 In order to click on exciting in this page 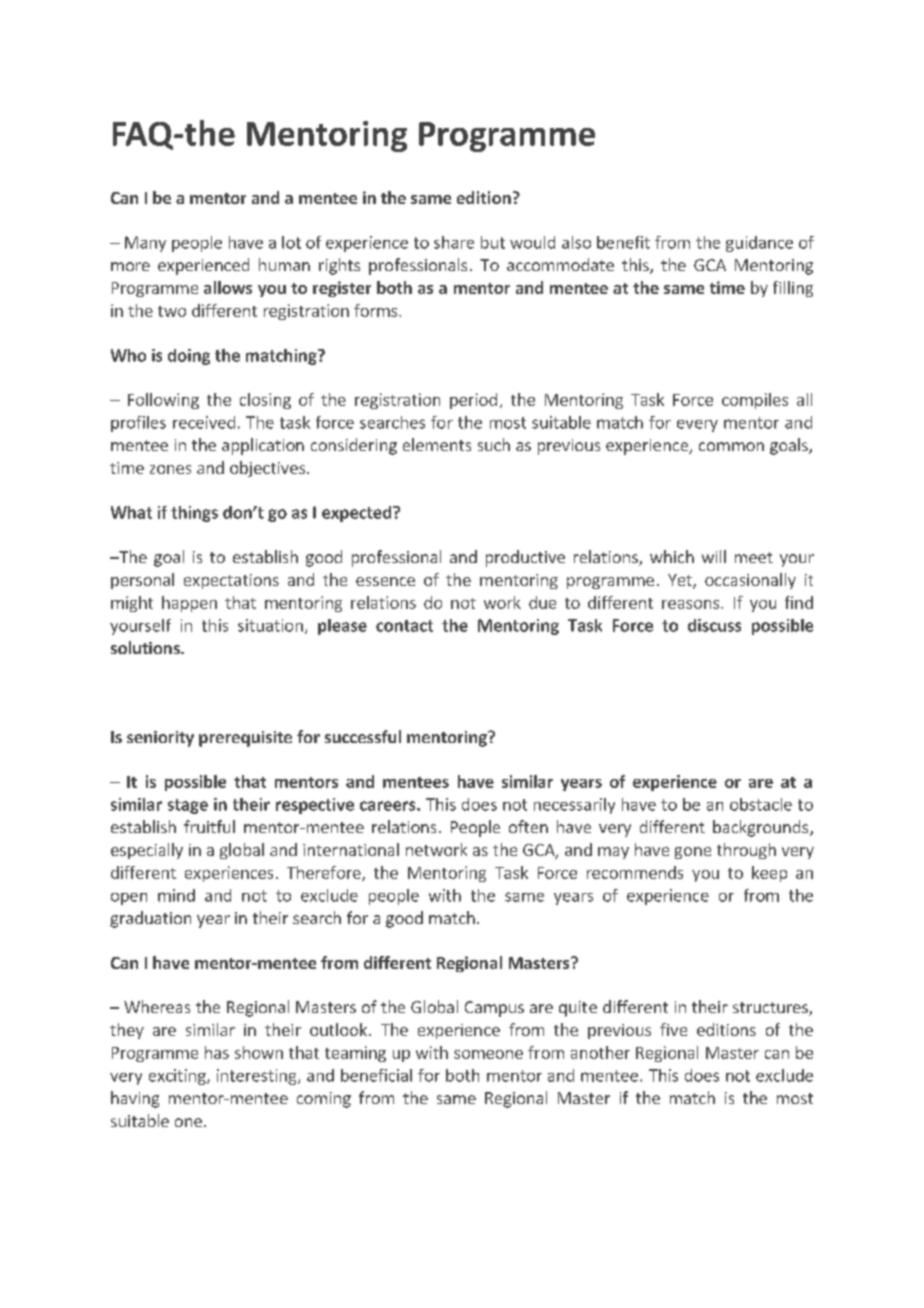, I will do `click(178, 1077)`.
